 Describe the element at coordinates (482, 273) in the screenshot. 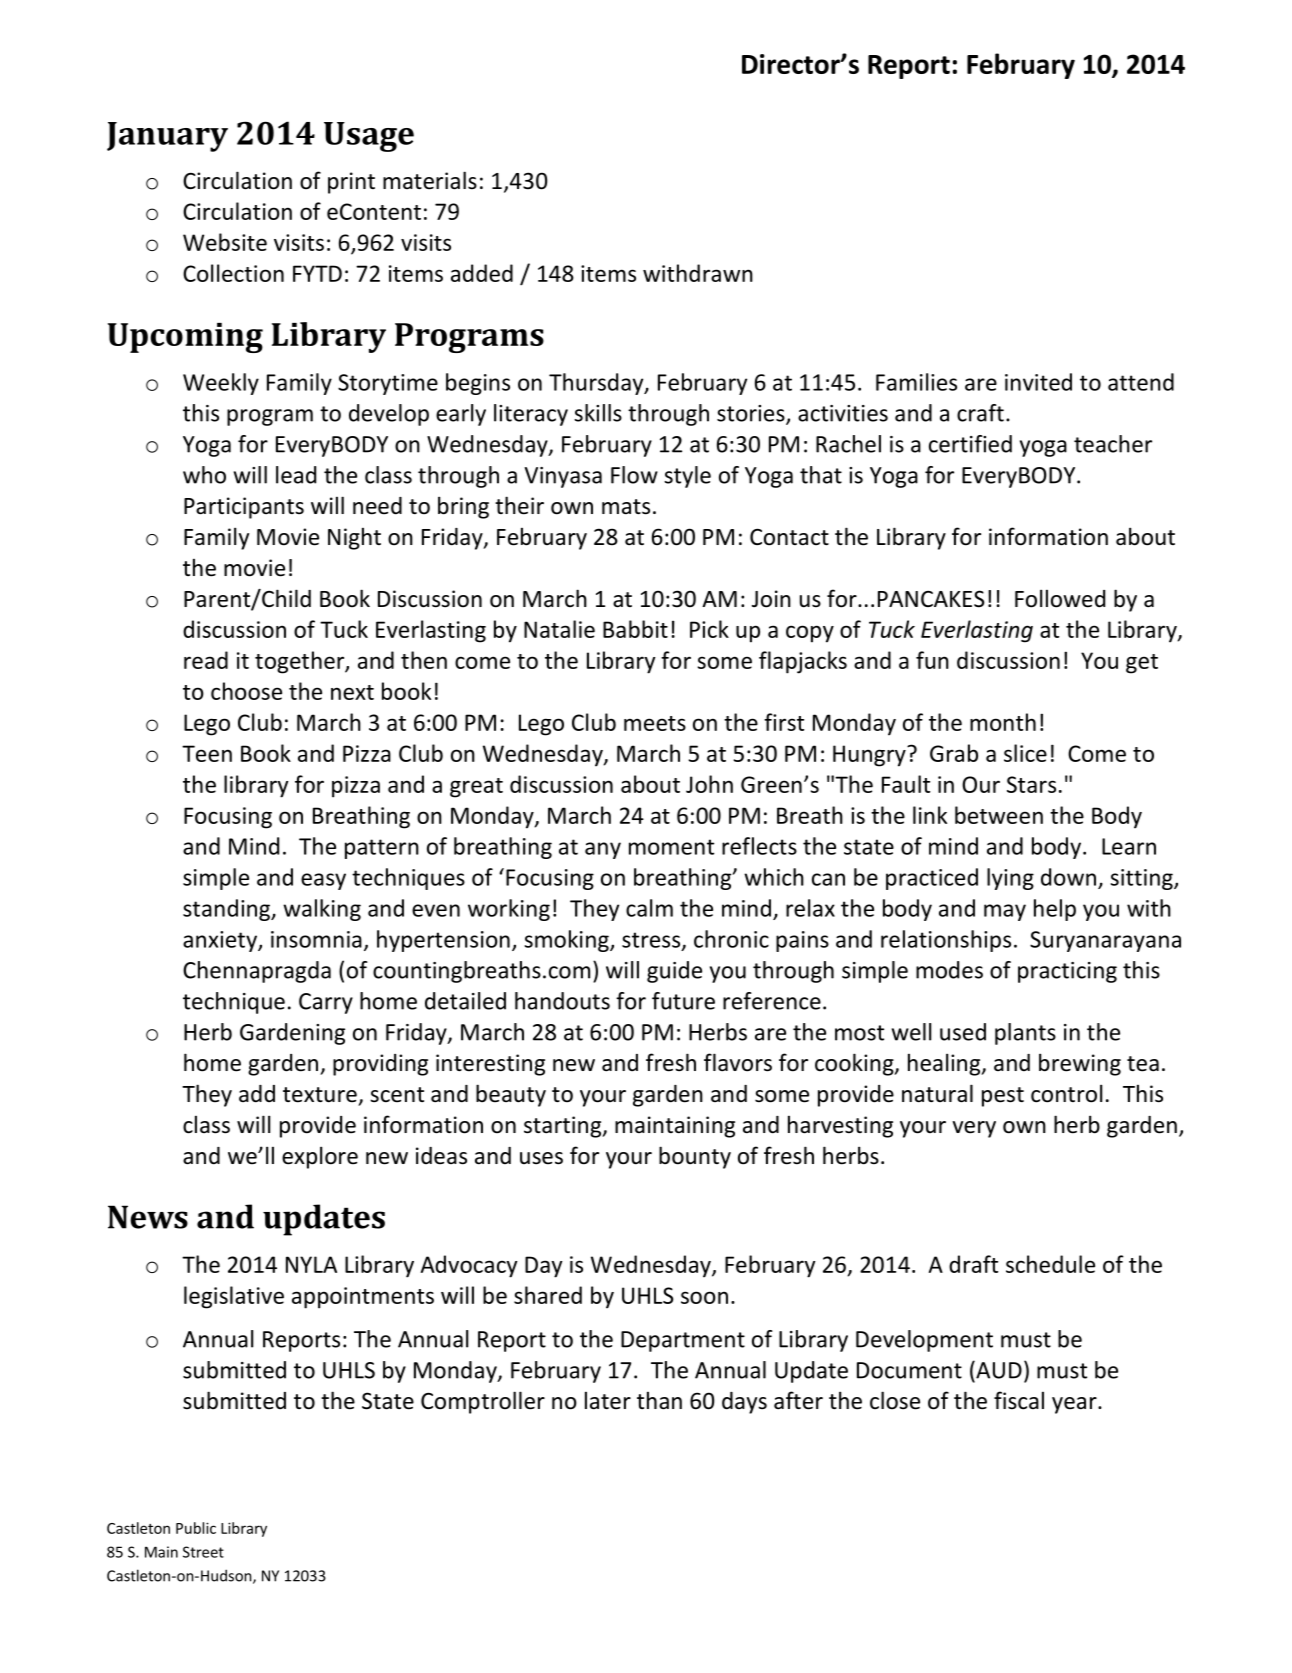

I see `added` at that location.
